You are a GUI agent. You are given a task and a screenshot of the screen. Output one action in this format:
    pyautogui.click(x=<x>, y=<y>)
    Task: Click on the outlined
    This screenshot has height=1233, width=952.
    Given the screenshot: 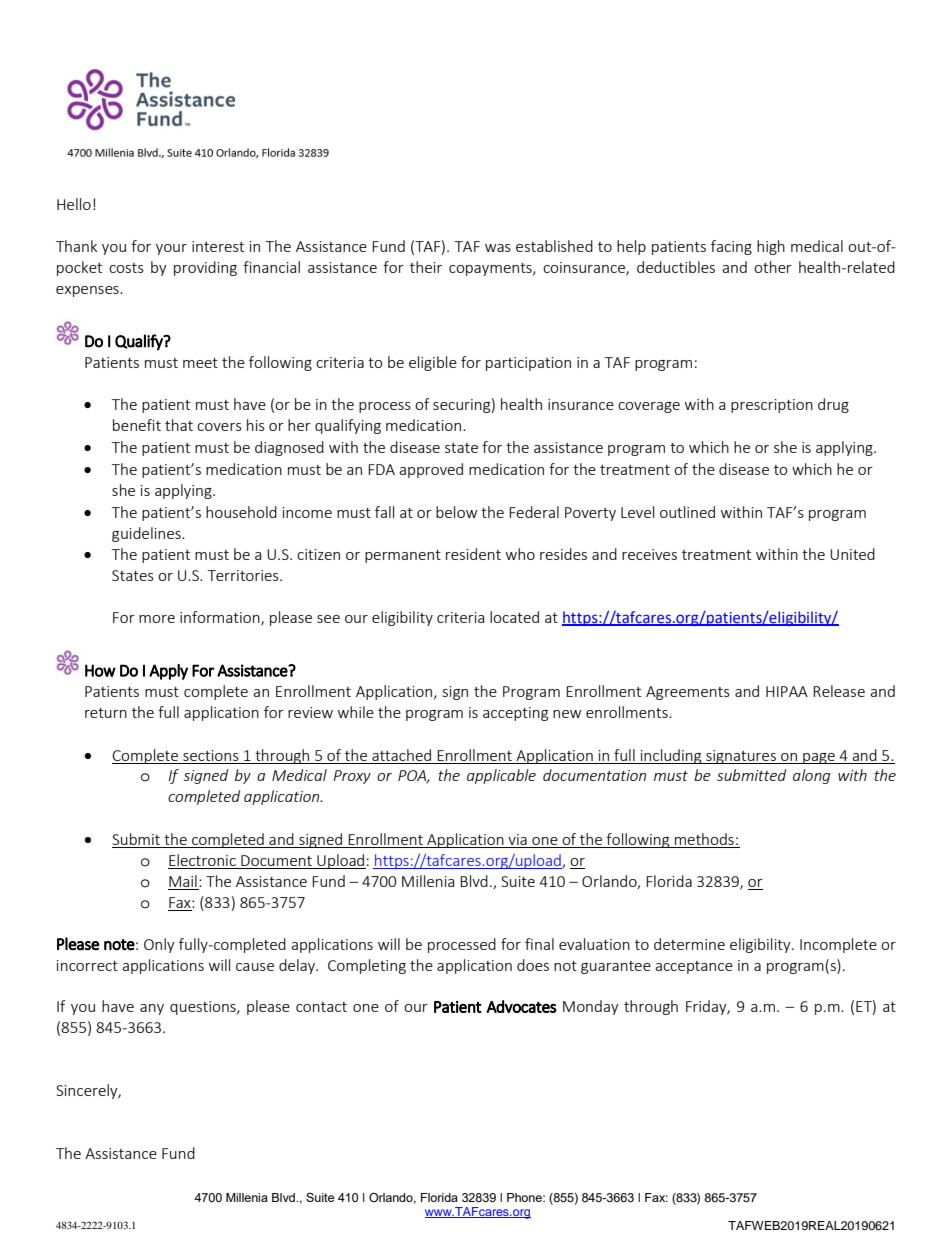 What is the action you would take?
    pyautogui.click(x=687, y=512)
